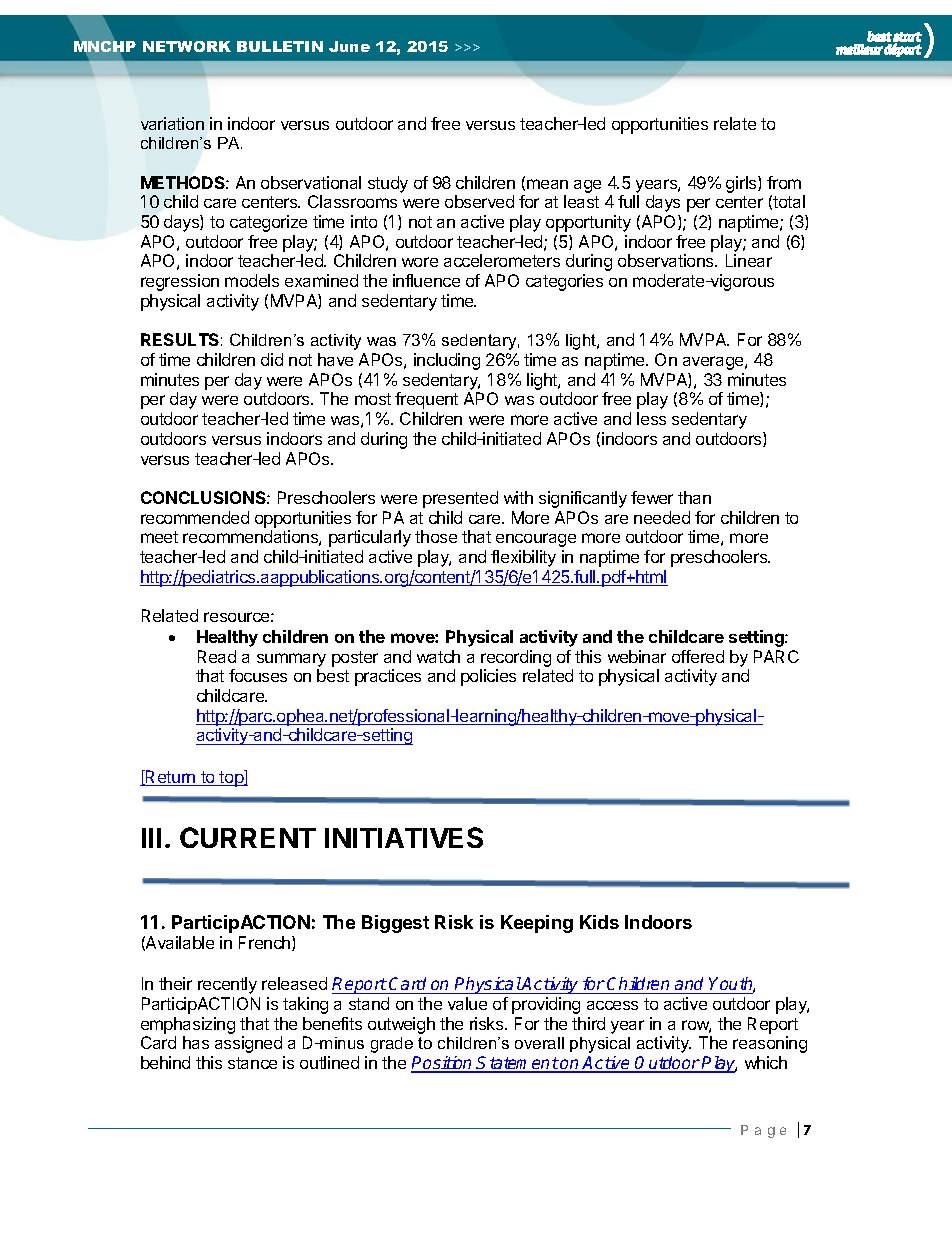 This image has height=1233, width=952. Describe the element at coordinates (742, 184) in the image. I see `girls` at that location.
